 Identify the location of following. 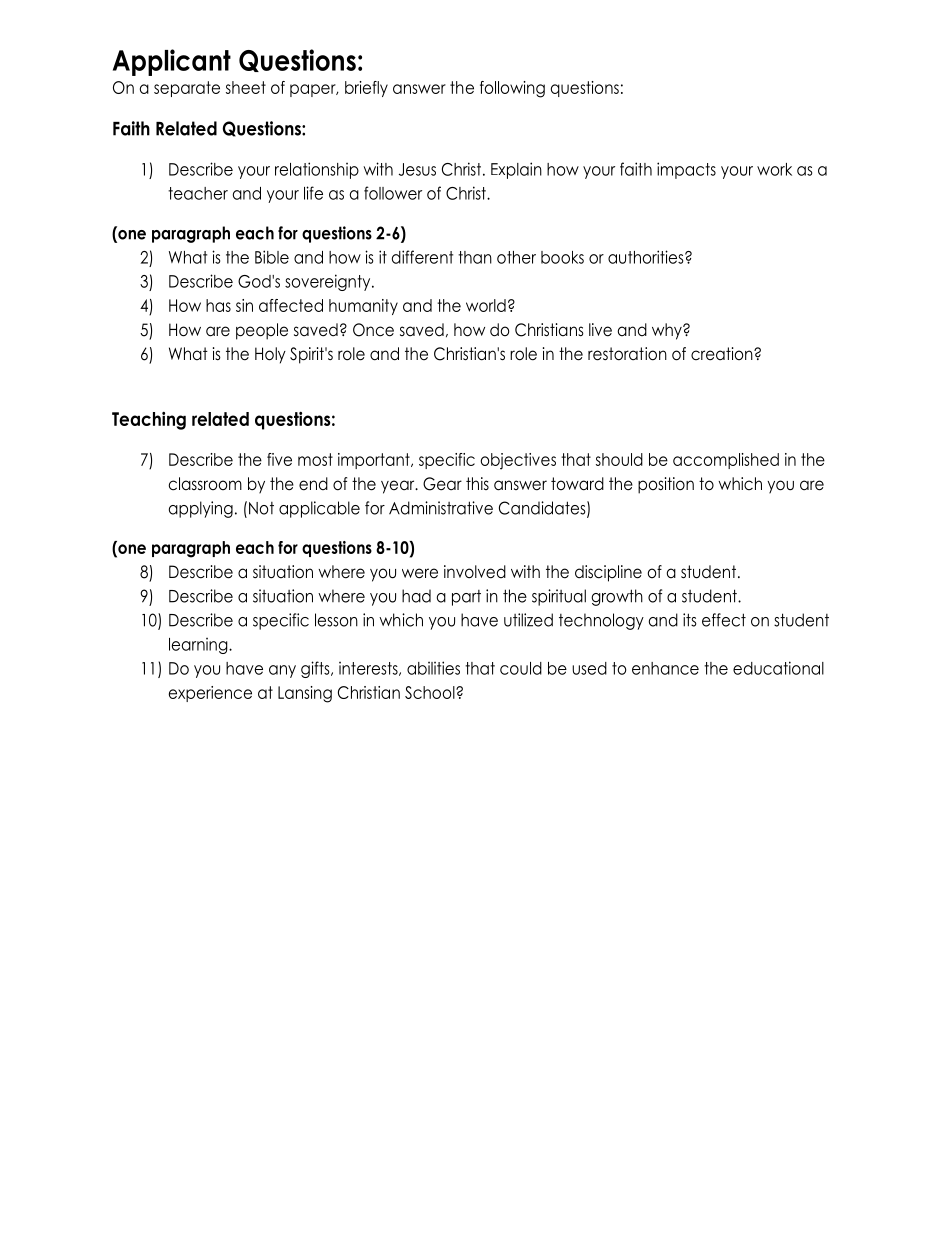
(512, 89).
